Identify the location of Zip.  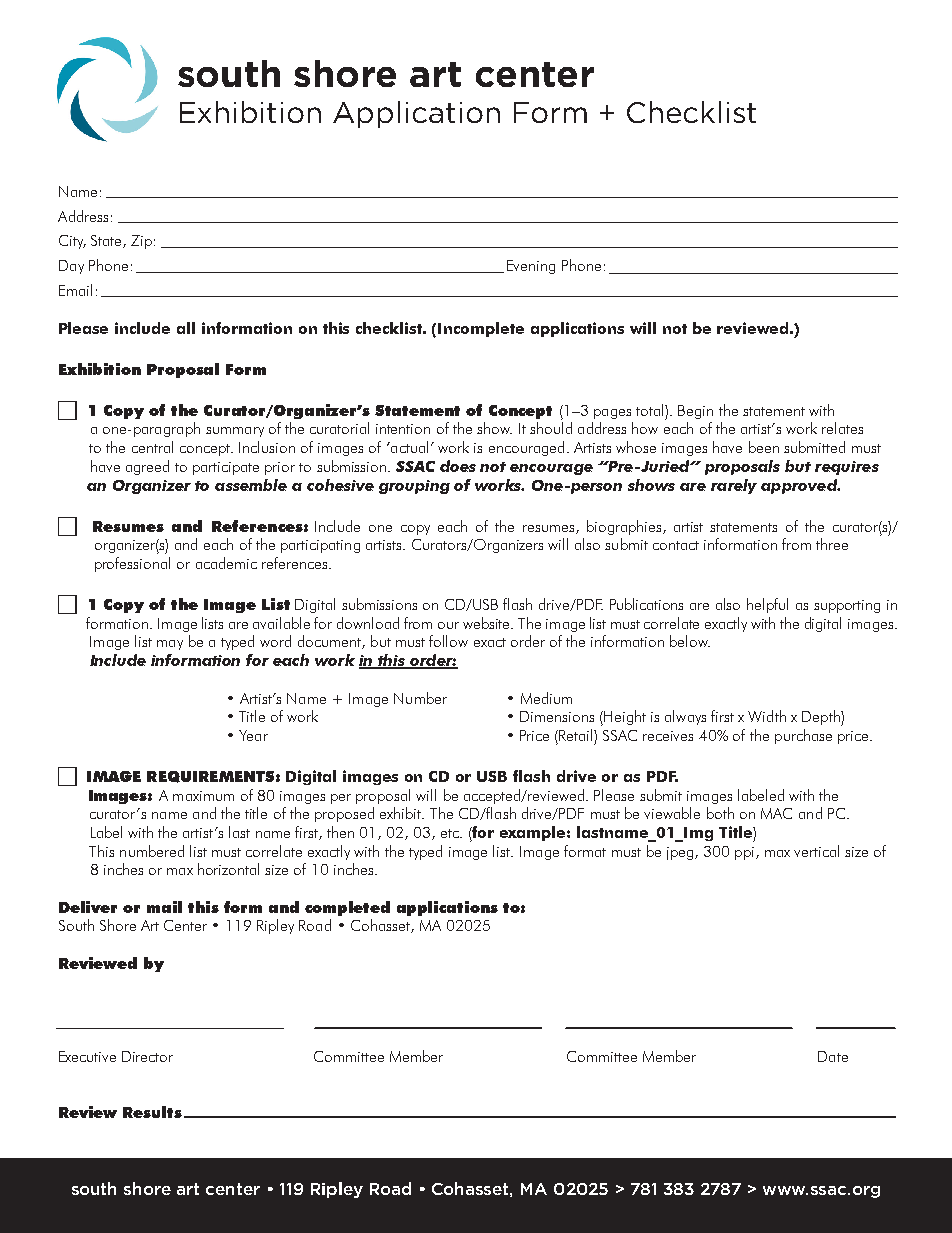
(141, 242).
